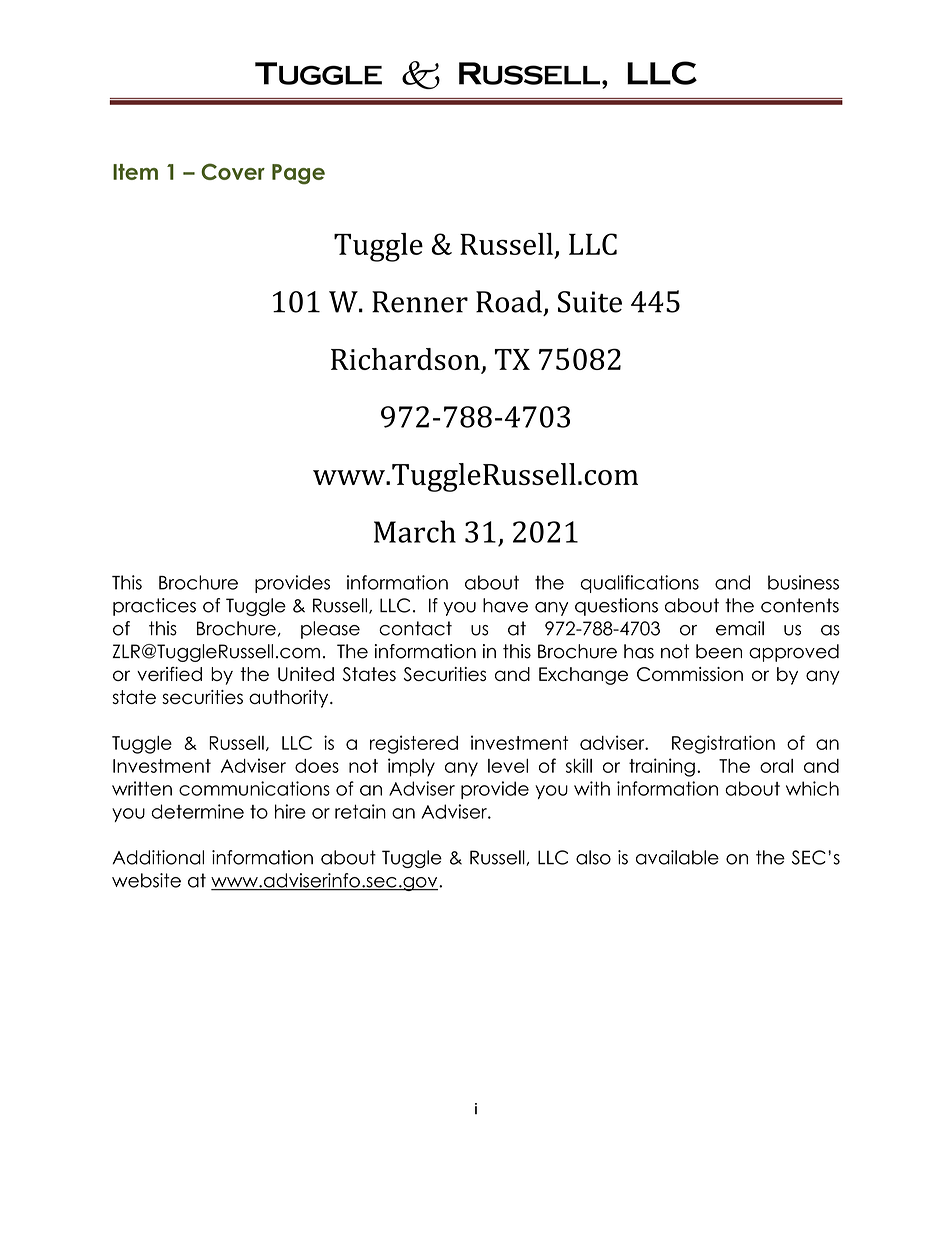 The height and width of the document is (1233, 952). I want to click on Page, so click(298, 174).
